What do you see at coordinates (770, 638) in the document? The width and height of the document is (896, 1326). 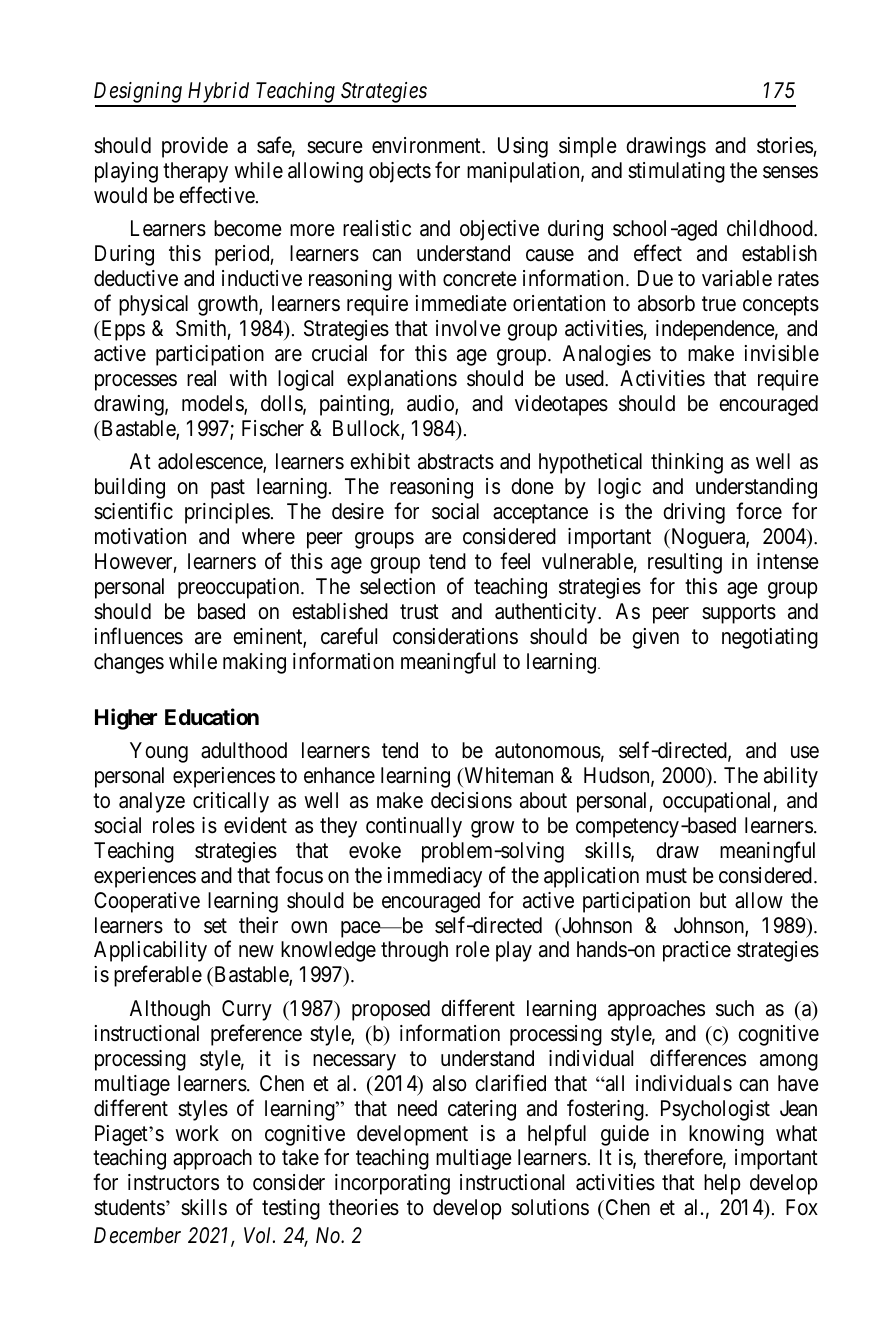 I see `negotiating` at bounding box center [770, 638].
